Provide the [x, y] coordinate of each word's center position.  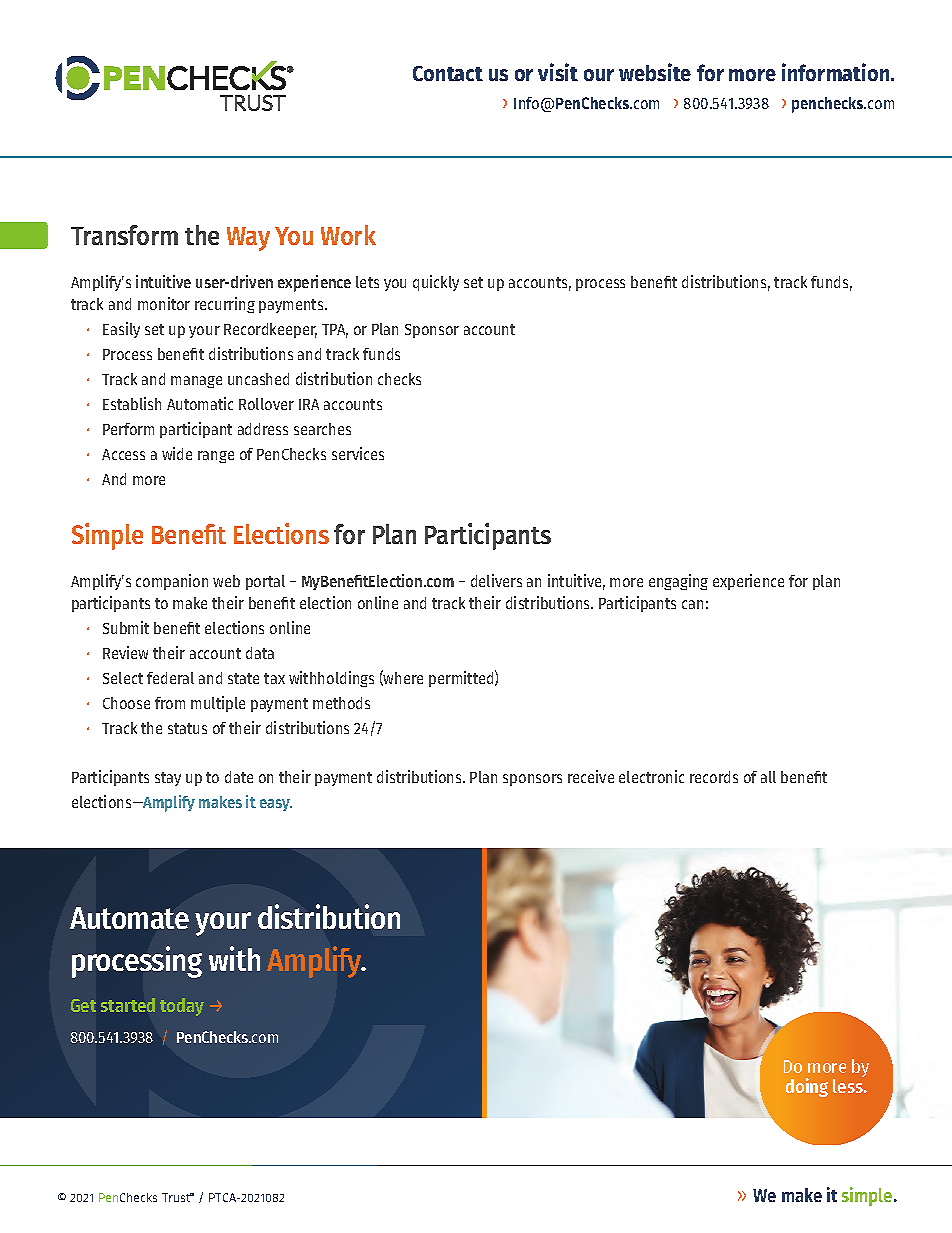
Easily [121, 330]
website [655, 72]
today [182, 1007]
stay [168, 779]
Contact [448, 73]
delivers [496, 580]
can [692, 604]
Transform [124, 235]
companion [172, 582]
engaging [678, 582]
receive [591, 776]
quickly [436, 283]
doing [807, 1087]
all [768, 777]
